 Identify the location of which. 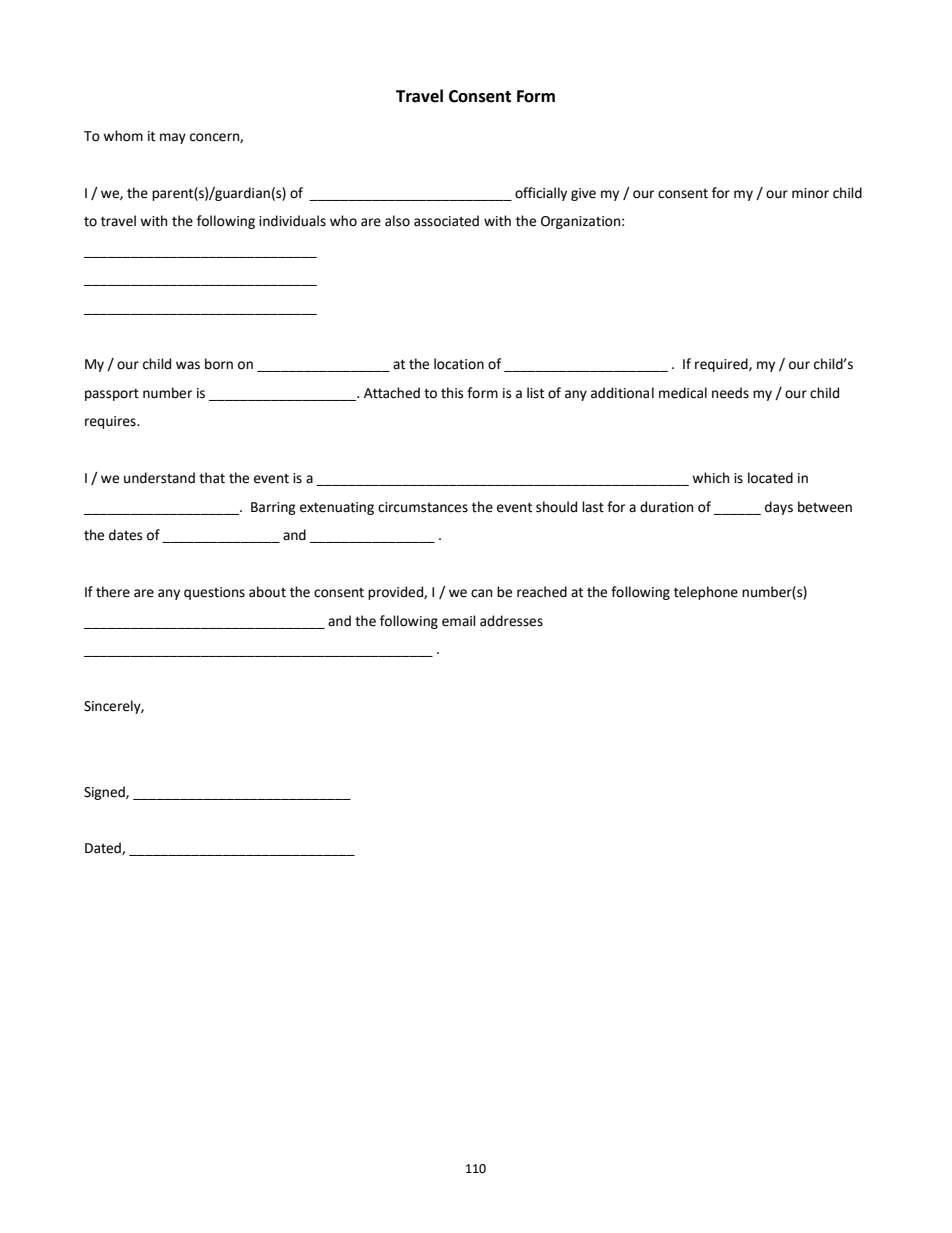
(710, 478).
